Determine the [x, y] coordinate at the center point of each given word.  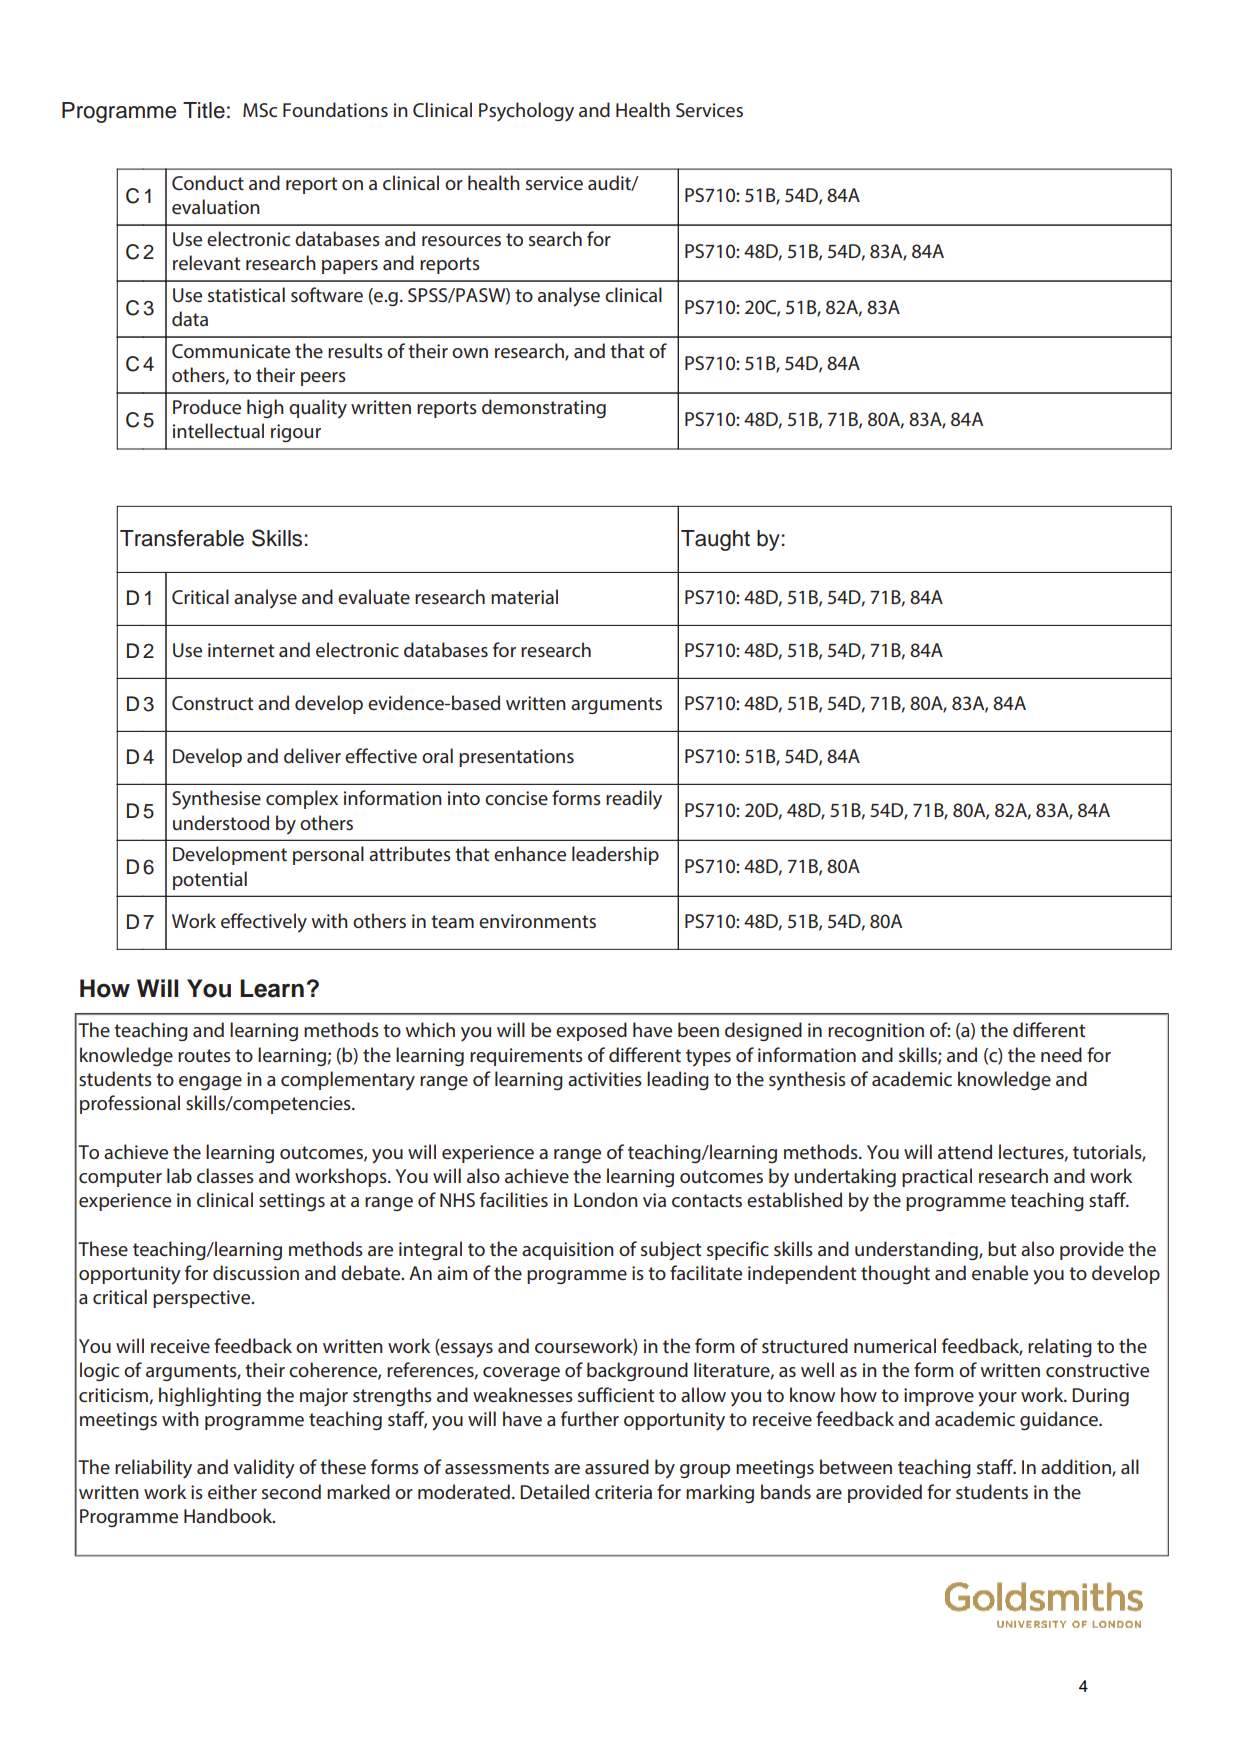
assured [617, 1466]
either [232, 1491]
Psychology [526, 112]
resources [461, 241]
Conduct [208, 182]
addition [1077, 1468]
